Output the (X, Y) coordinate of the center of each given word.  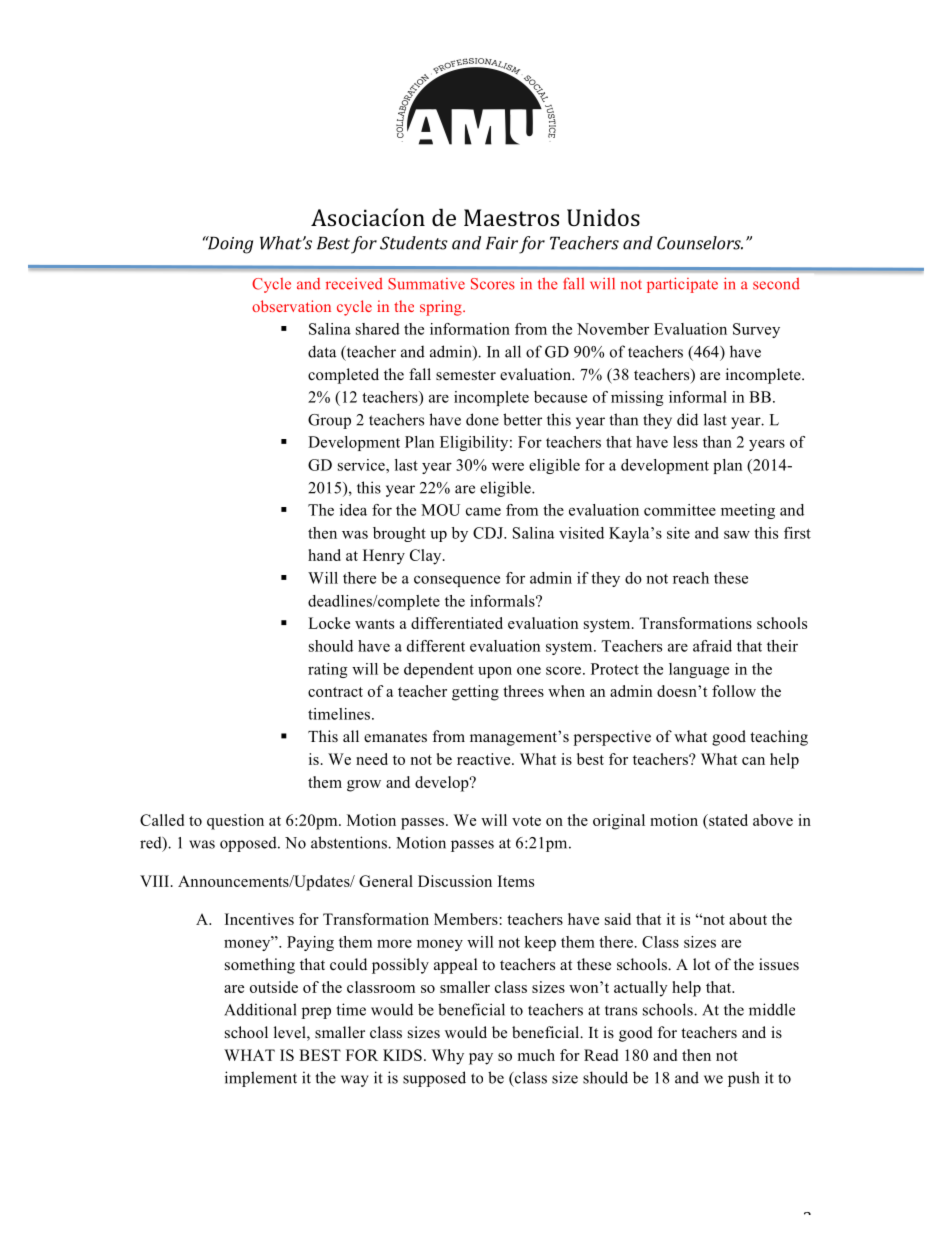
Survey (756, 330)
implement (261, 1079)
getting (475, 693)
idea (353, 510)
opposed (249, 844)
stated (727, 820)
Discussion (455, 881)
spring (442, 308)
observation (291, 306)
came (483, 511)
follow (734, 691)
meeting (748, 511)
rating (328, 670)
